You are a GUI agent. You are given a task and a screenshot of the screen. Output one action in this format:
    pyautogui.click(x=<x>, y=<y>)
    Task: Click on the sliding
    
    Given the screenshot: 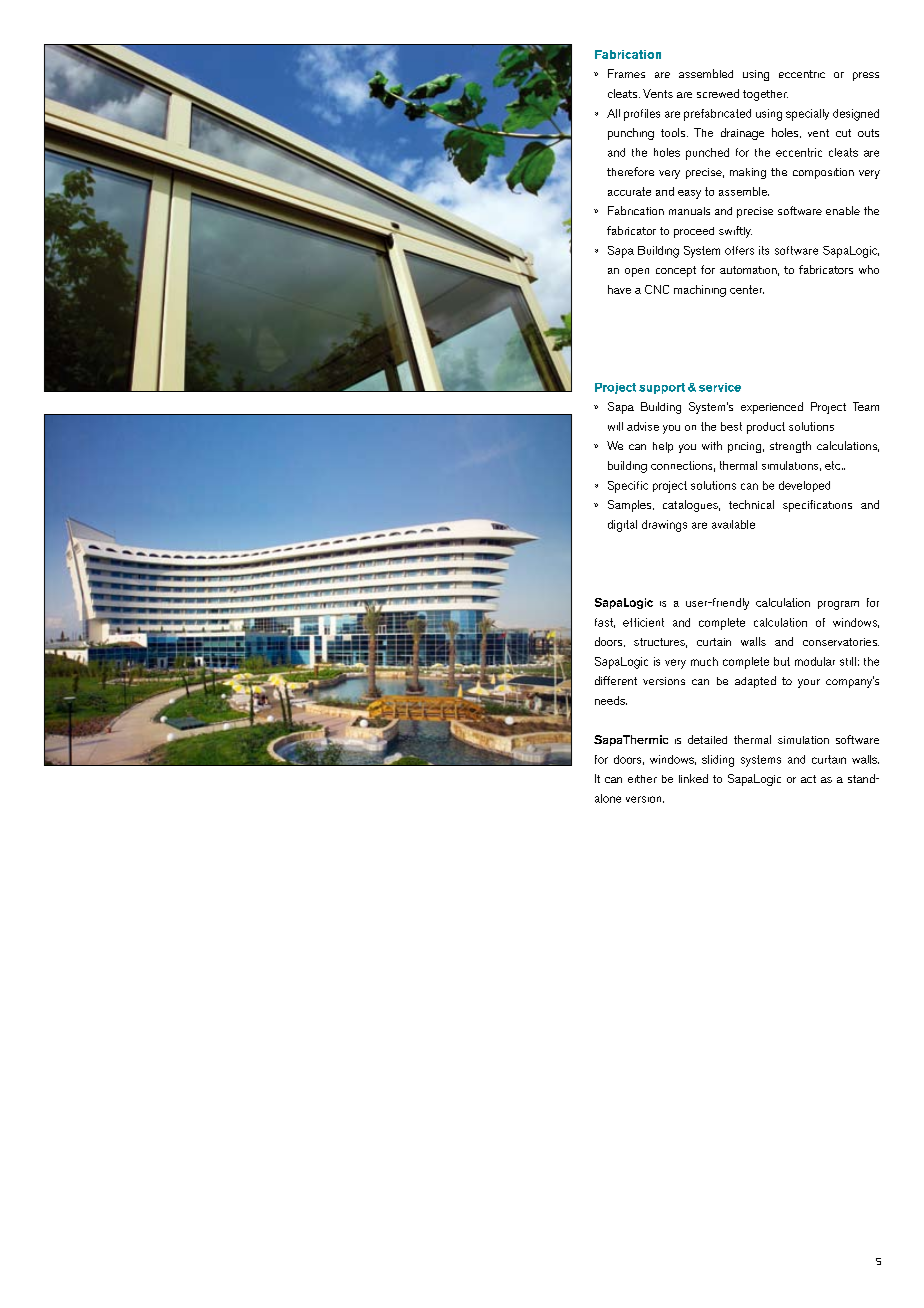 What is the action you would take?
    pyautogui.click(x=718, y=761)
